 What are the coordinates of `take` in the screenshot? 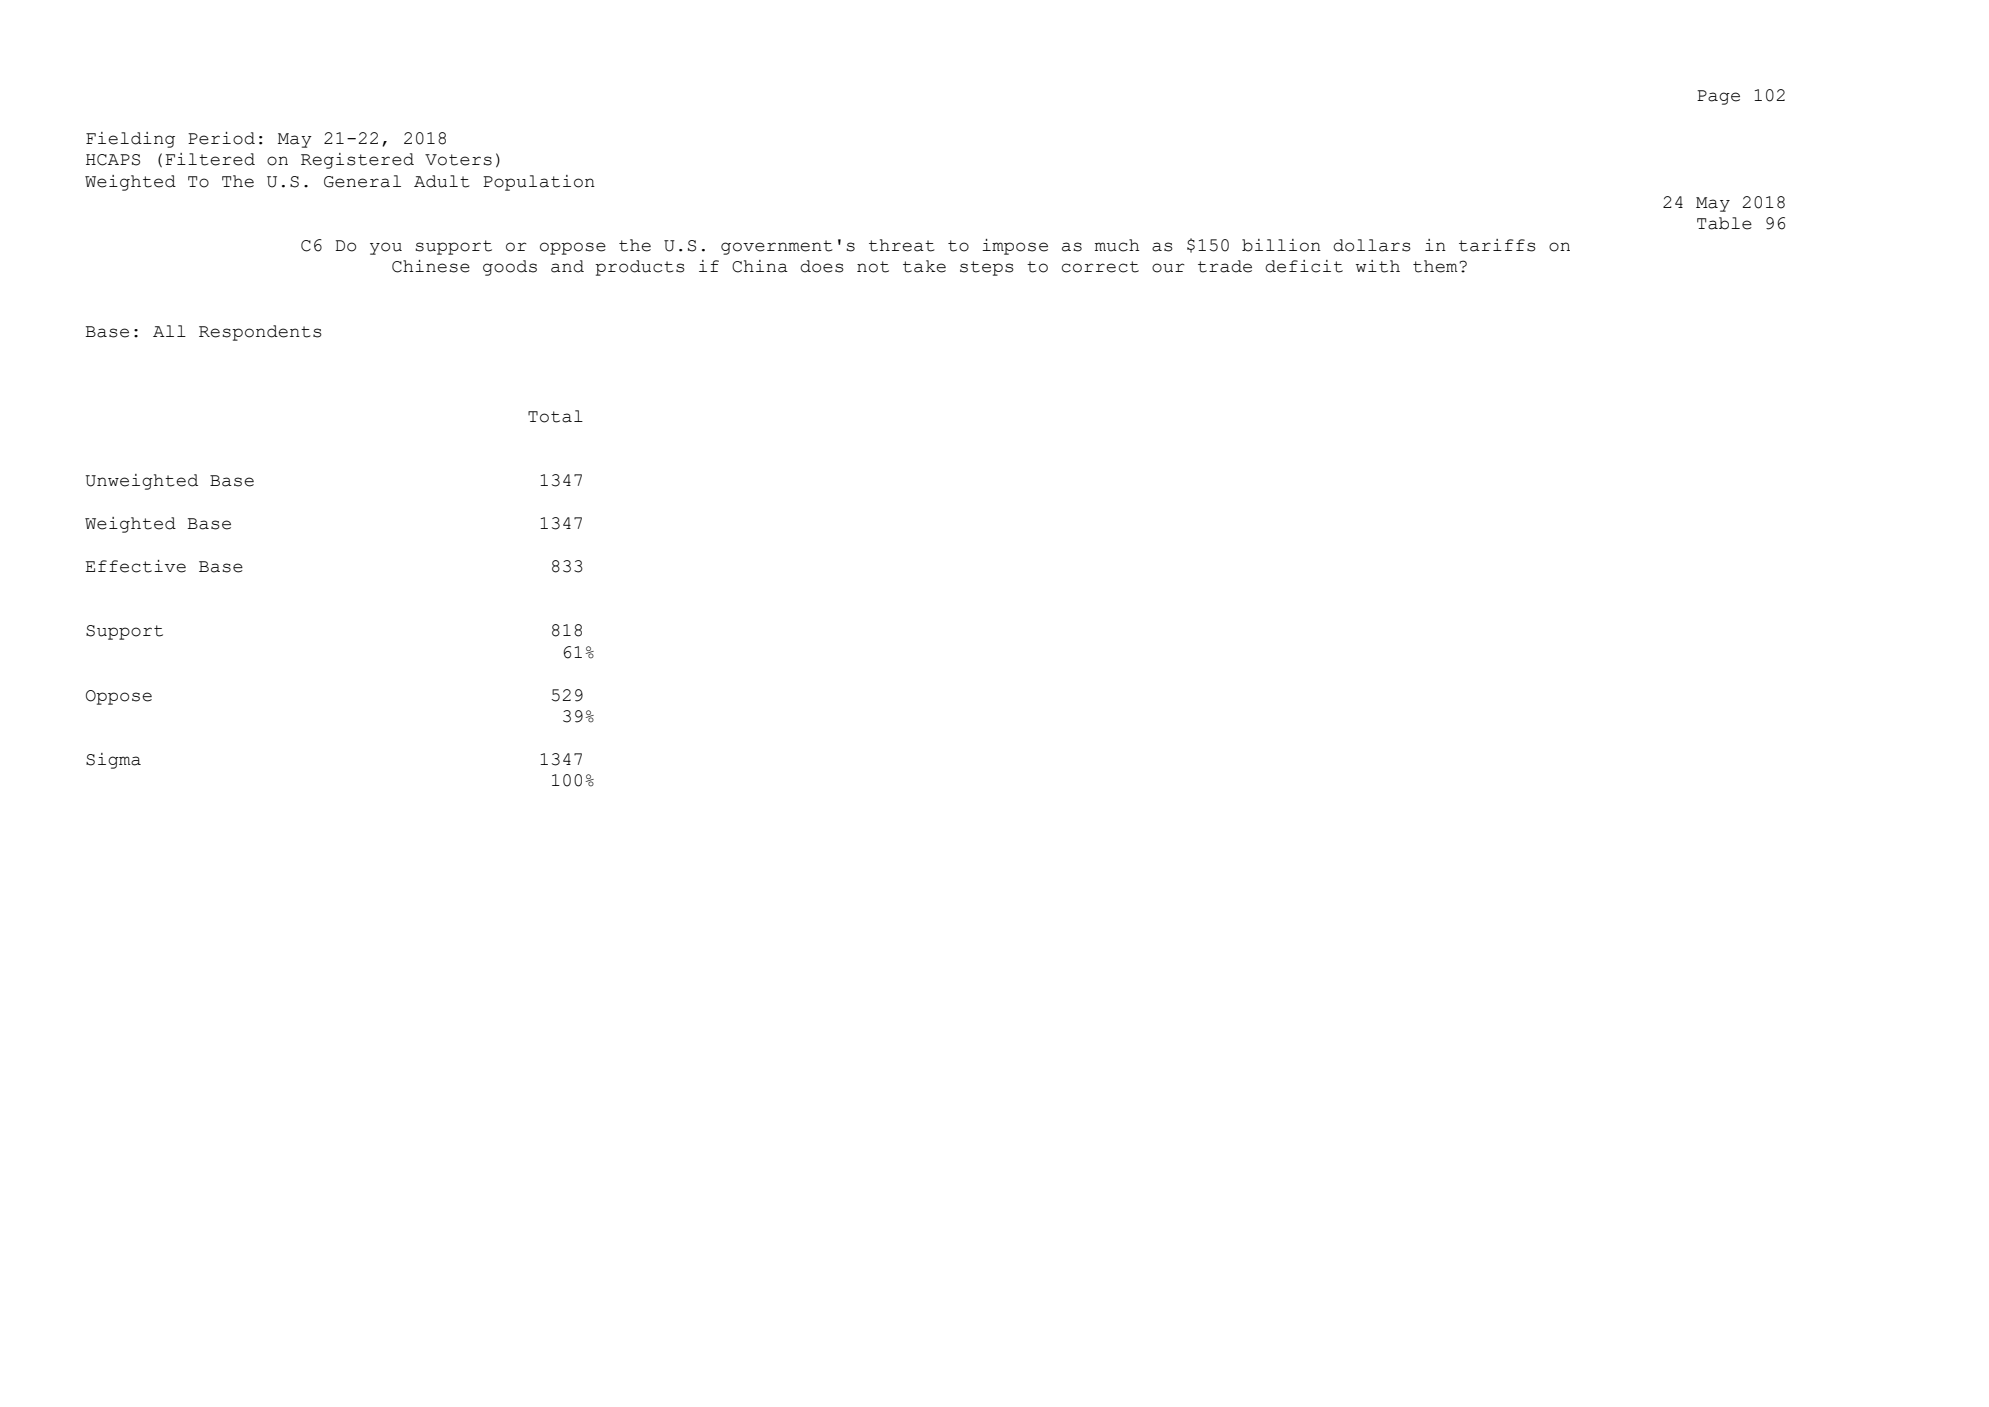 It's located at (924, 266).
